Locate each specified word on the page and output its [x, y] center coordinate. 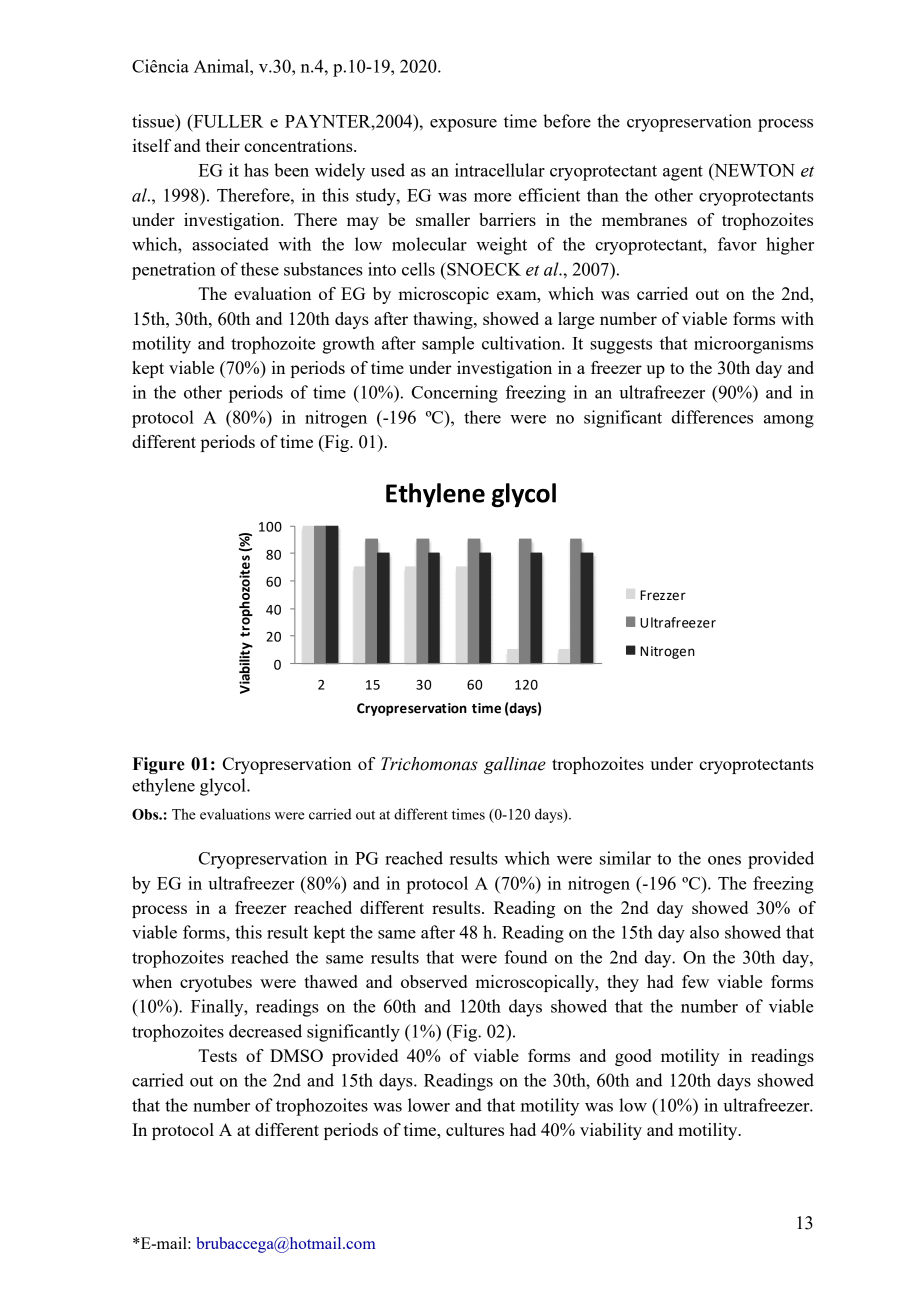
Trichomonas [429, 764]
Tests [217, 1055]
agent [683, 173]
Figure [159, 765]
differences [712, 417]
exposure [463, 125]
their [223, 145]
